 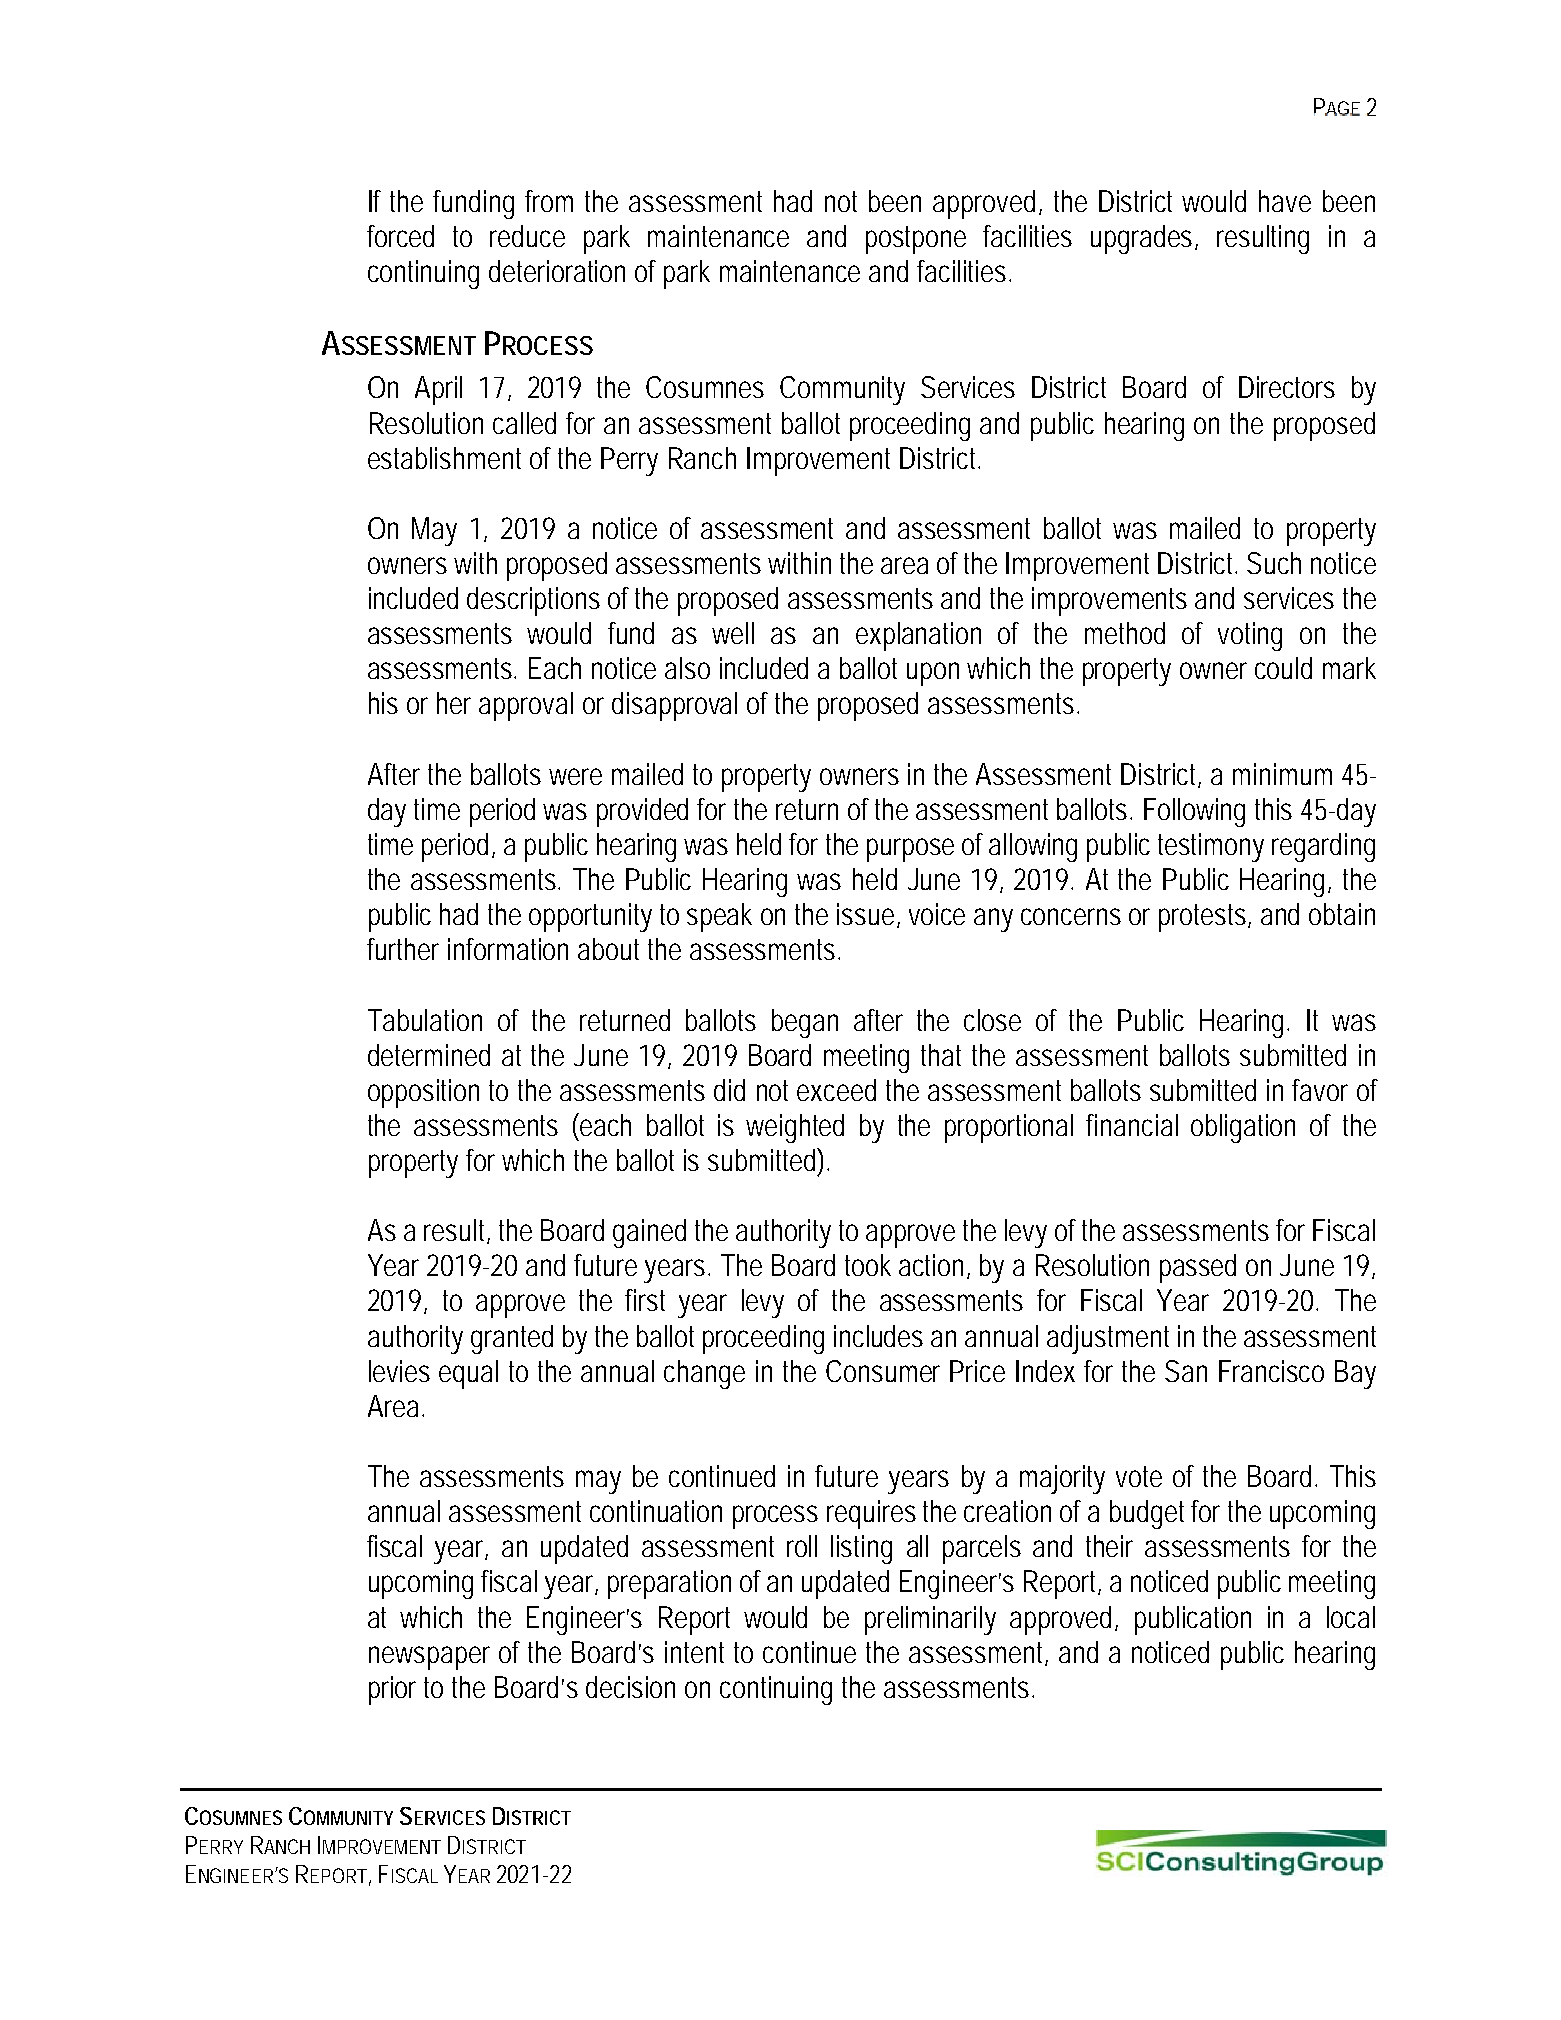 I want to click on postpone, so click(x=916, y=240).
